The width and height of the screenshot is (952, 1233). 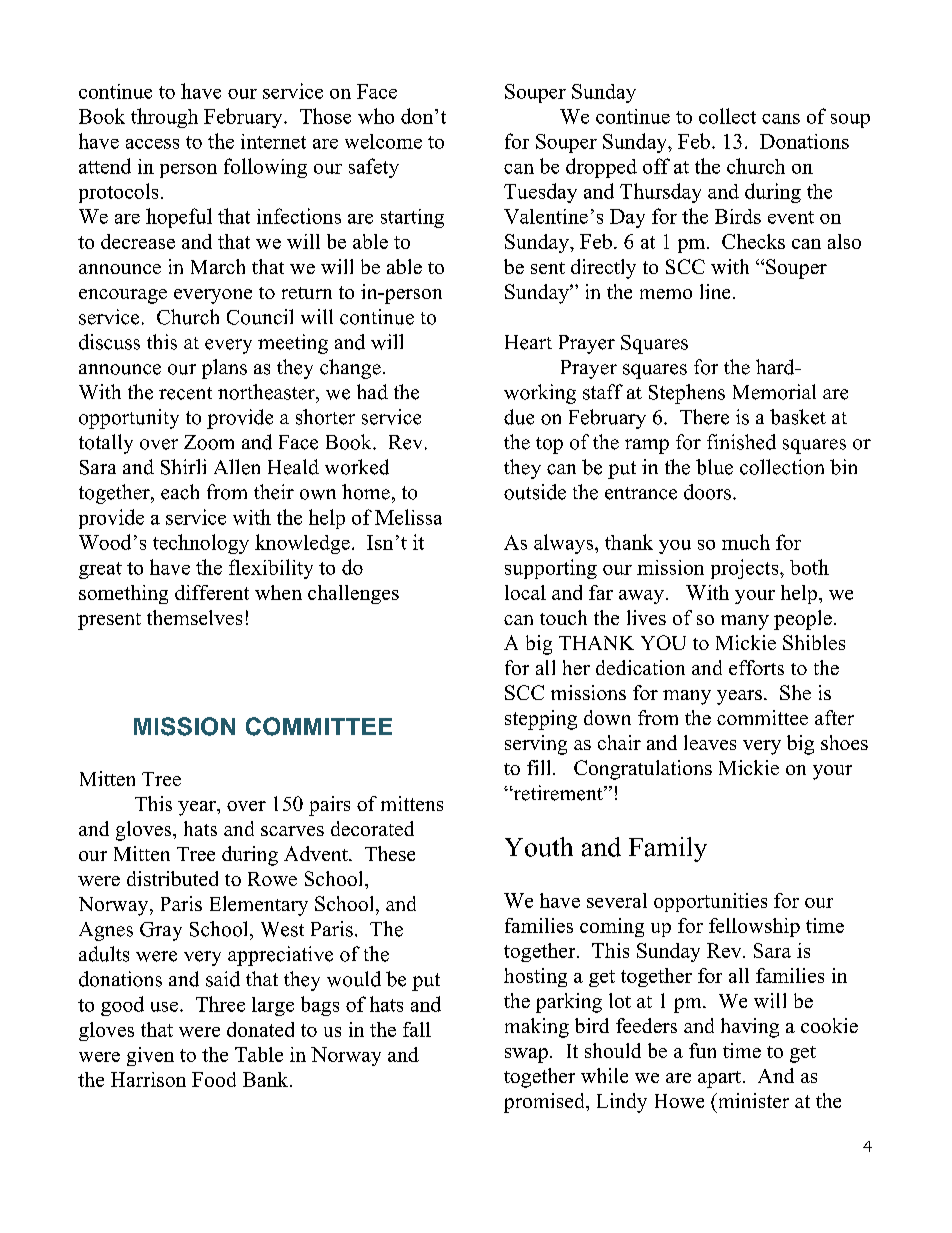 I want to click on people, so click(x=803, y=620).
